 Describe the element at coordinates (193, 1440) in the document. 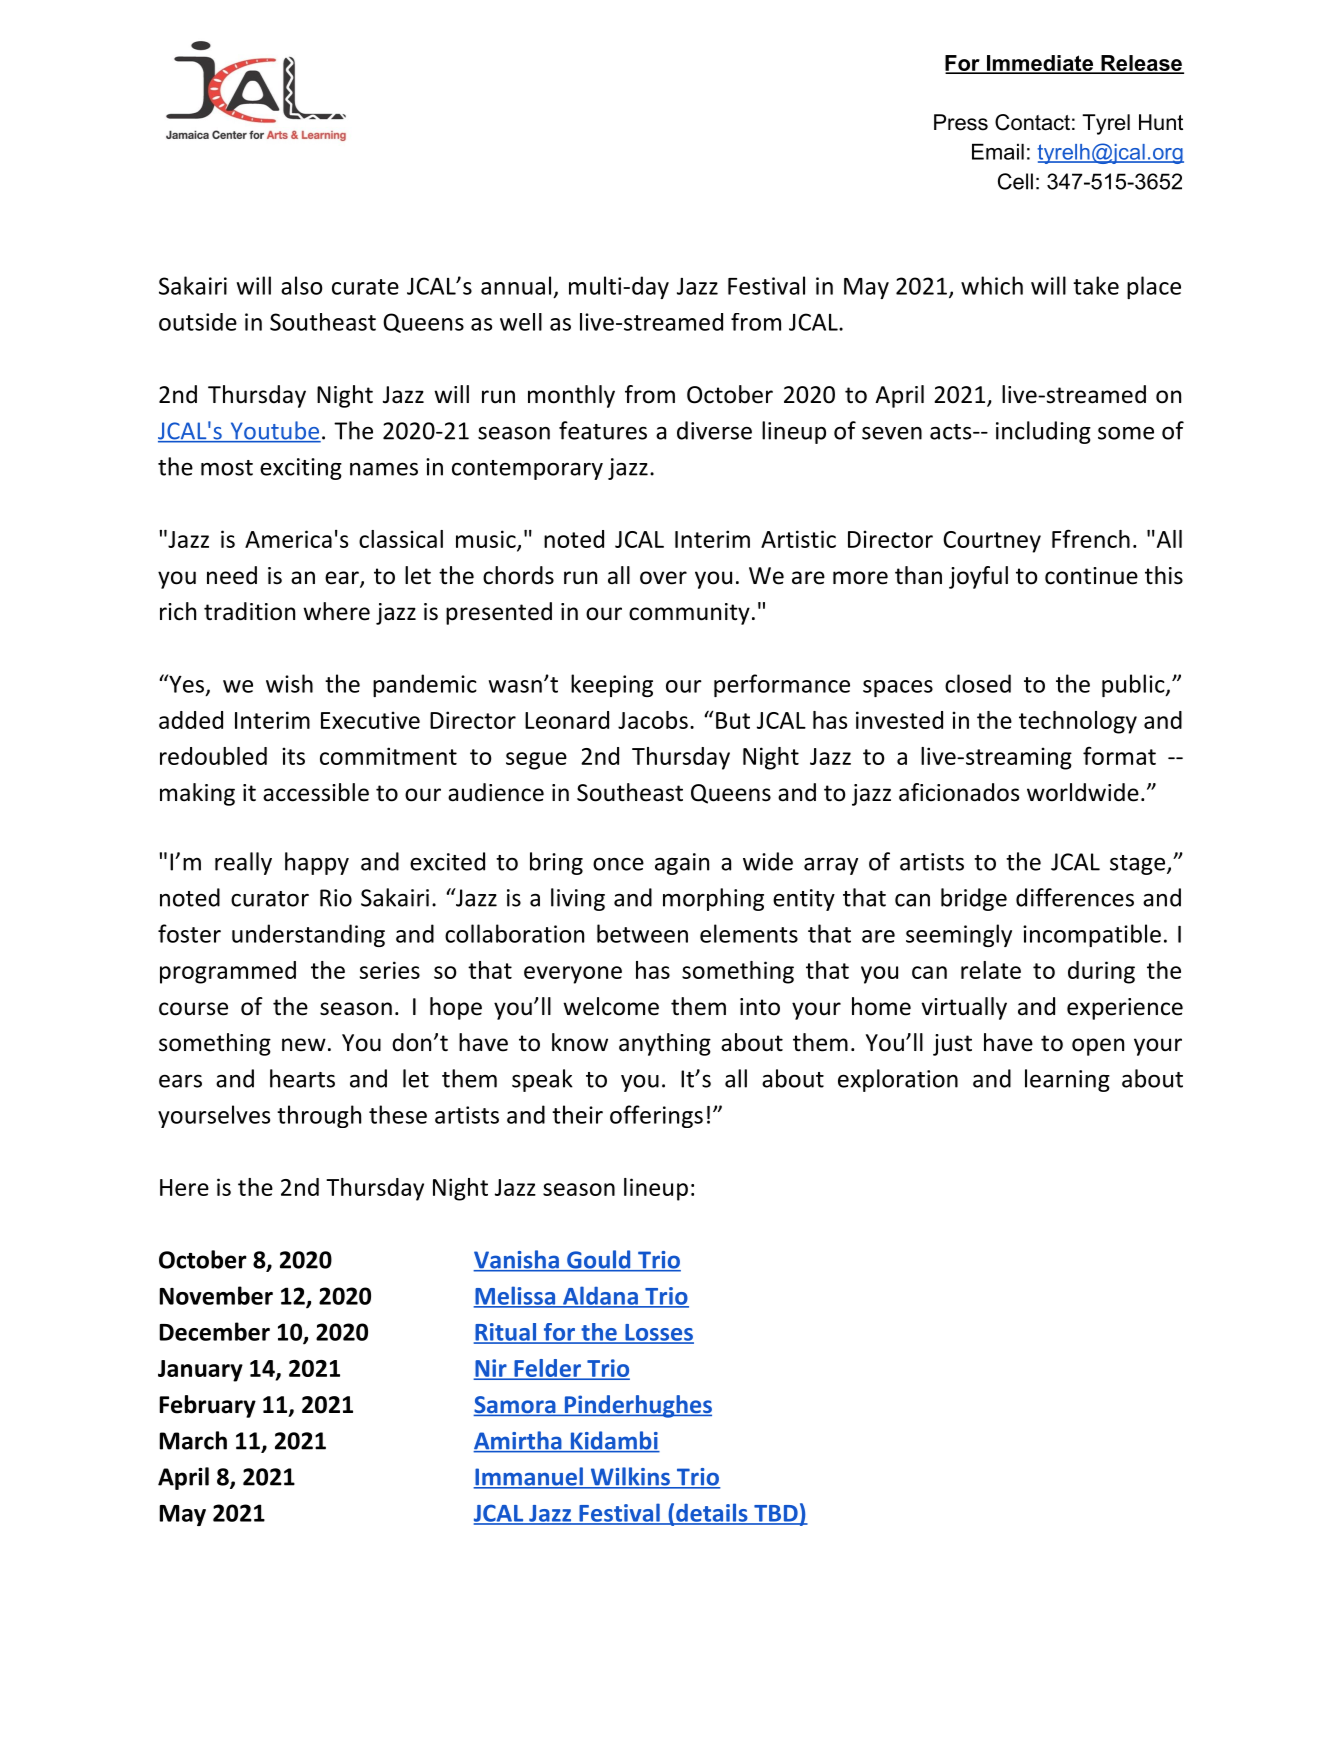

I see `March` at that location.
